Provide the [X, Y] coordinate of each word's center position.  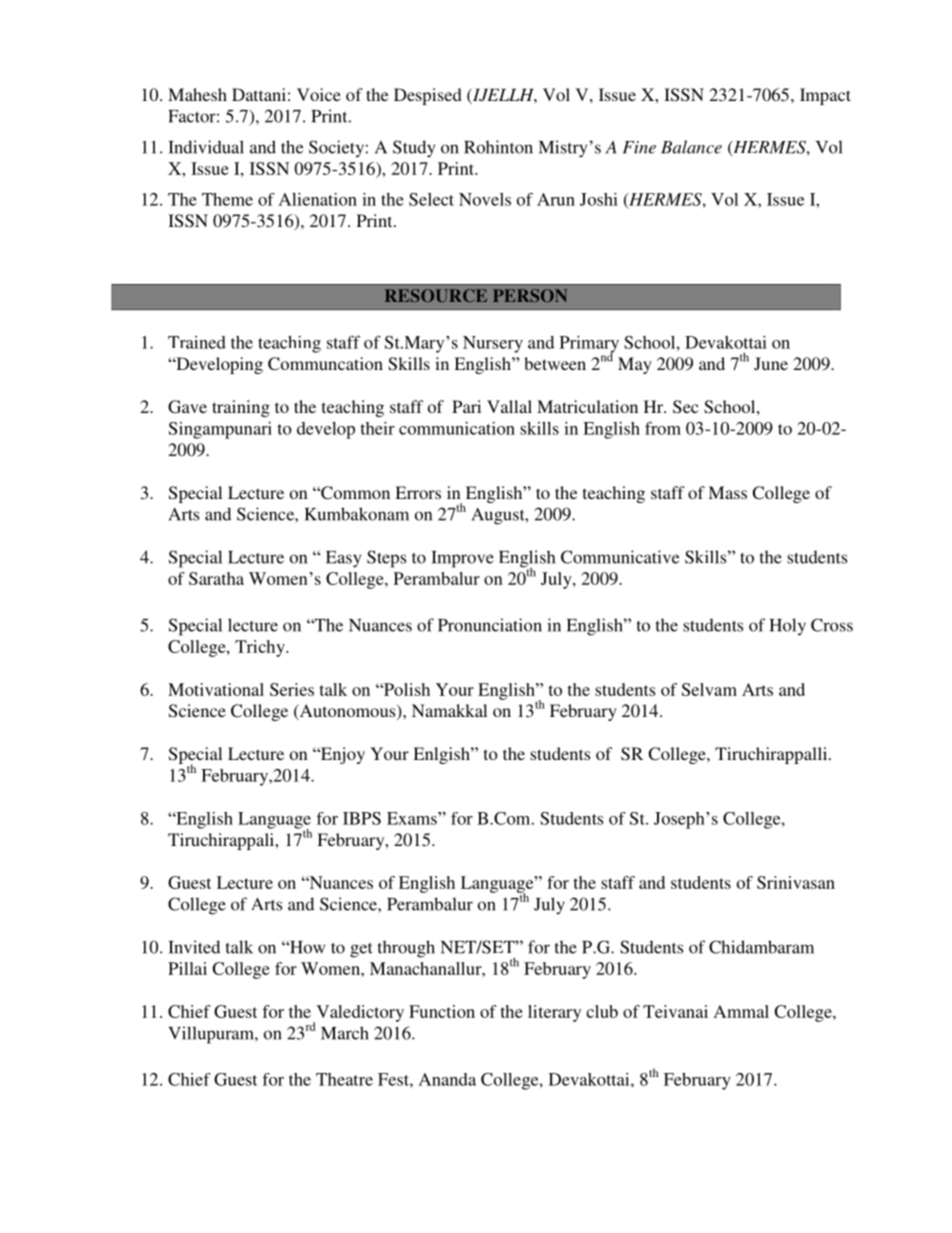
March [345, 1033]
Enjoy [342, 755]
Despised [428, 96]
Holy [788, 627]
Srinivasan [796, 882]
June [771, 363]
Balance [691, 147]
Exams [413, 818]
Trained [197, 342]
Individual [206, 147]
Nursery [493, 344]
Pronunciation [490, 625]
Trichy [261, 648]
